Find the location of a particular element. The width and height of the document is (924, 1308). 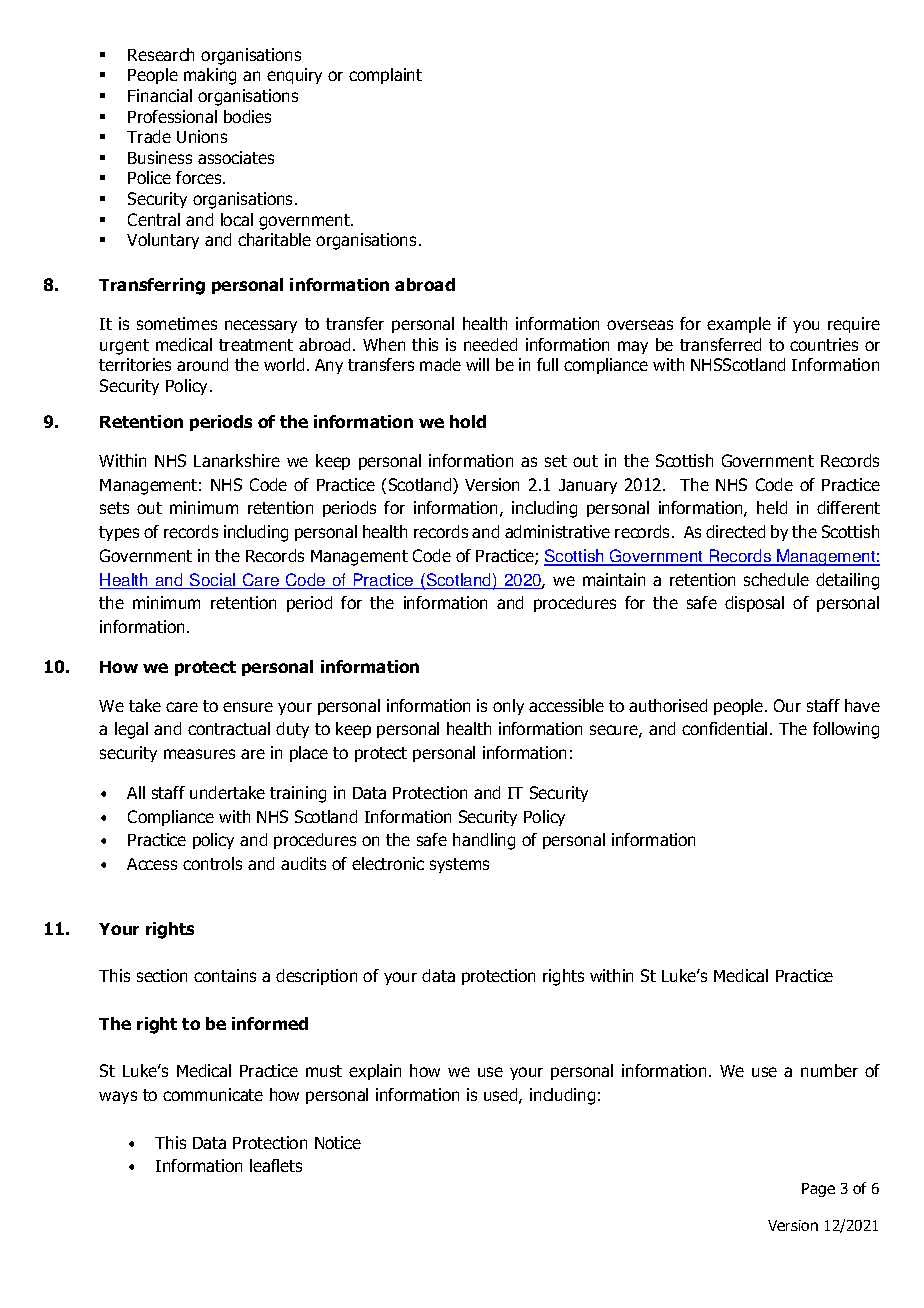

complaint is located at coordinates (385, 76).
